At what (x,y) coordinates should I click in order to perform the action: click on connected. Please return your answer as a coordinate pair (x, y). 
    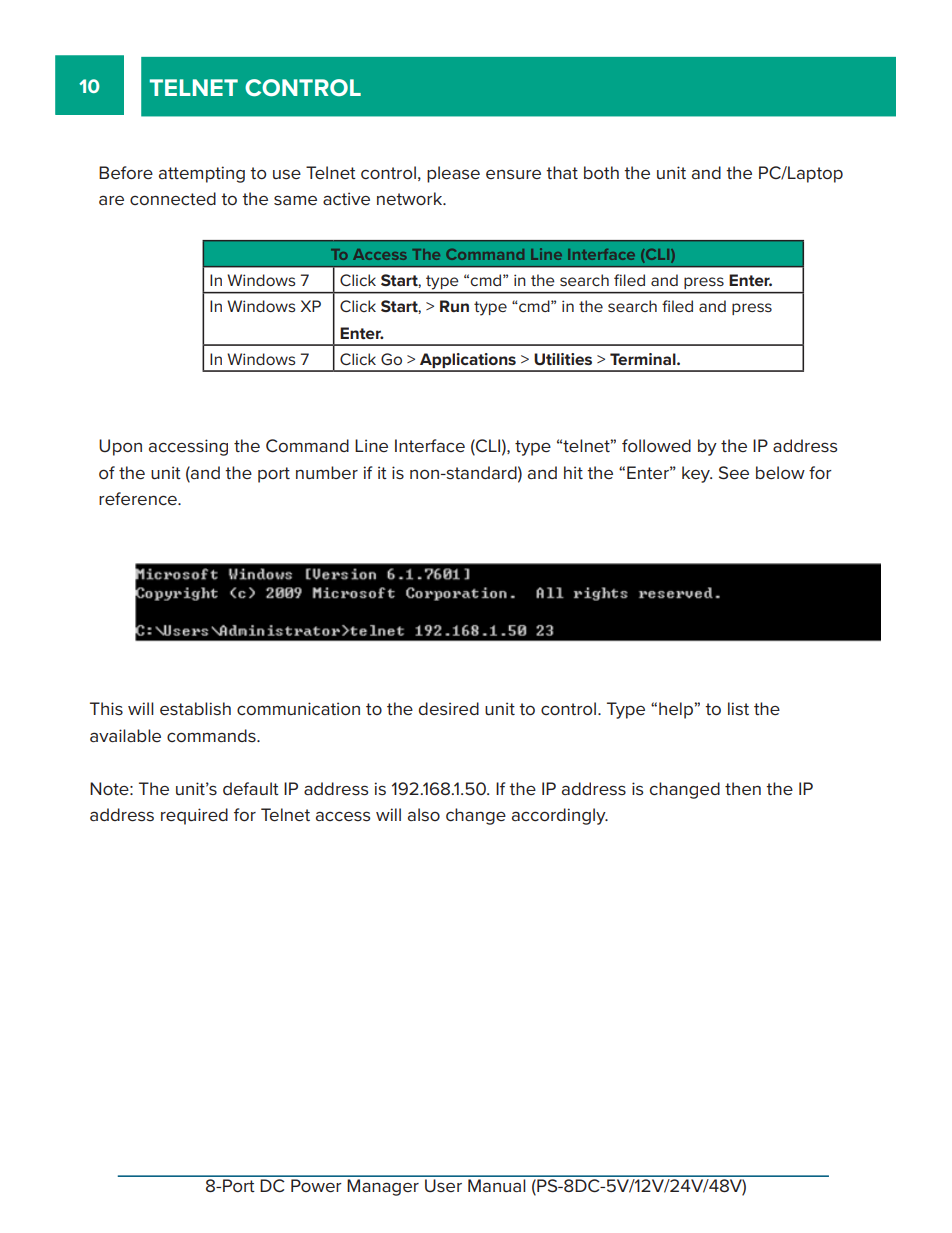
    Looking at the image, I should click on (173, 198).
